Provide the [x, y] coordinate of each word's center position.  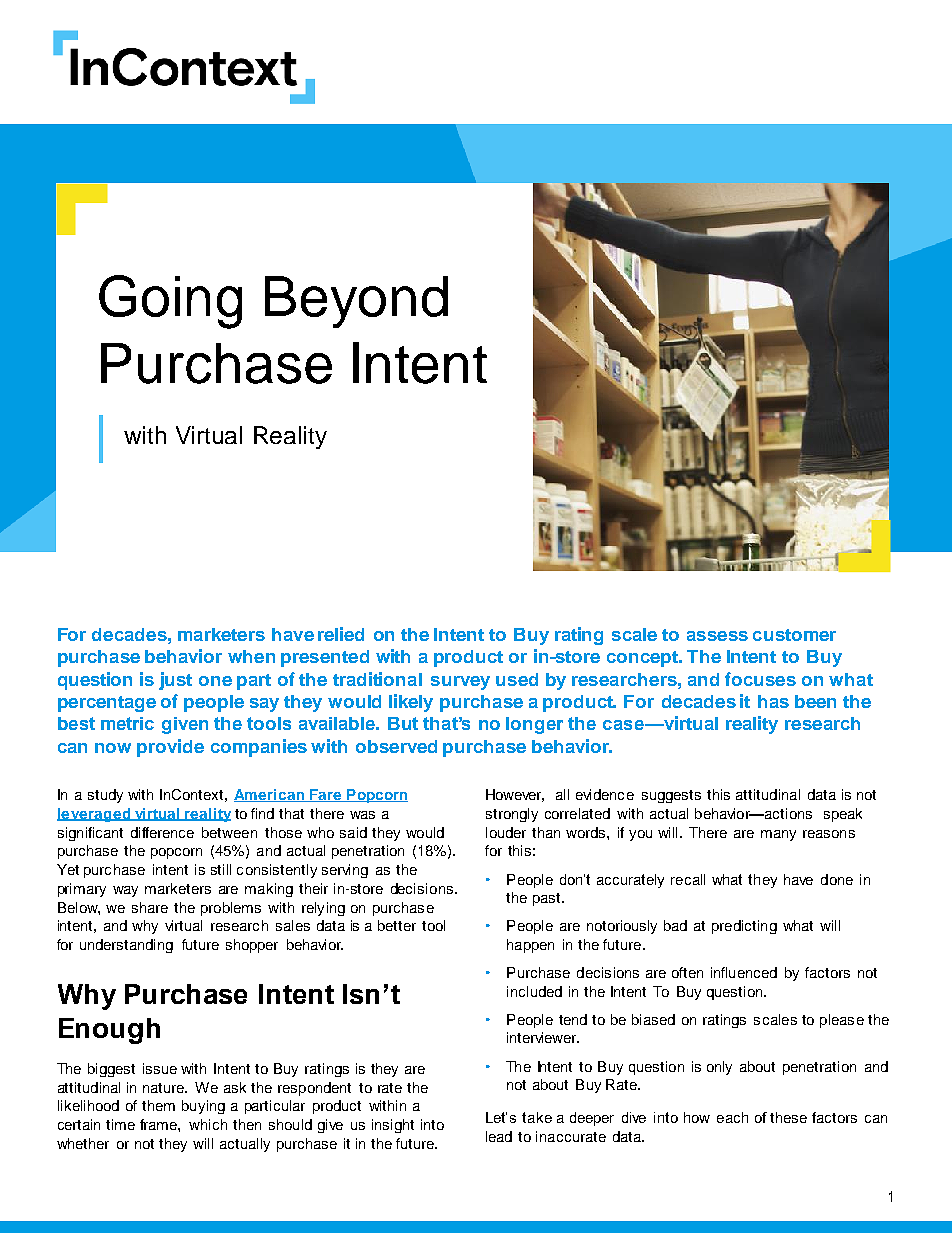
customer [794, 635]
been [815, 701]
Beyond [356, 302]
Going [170, 302]
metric [127, 723]
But [403, 723]
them [158, 1105]
